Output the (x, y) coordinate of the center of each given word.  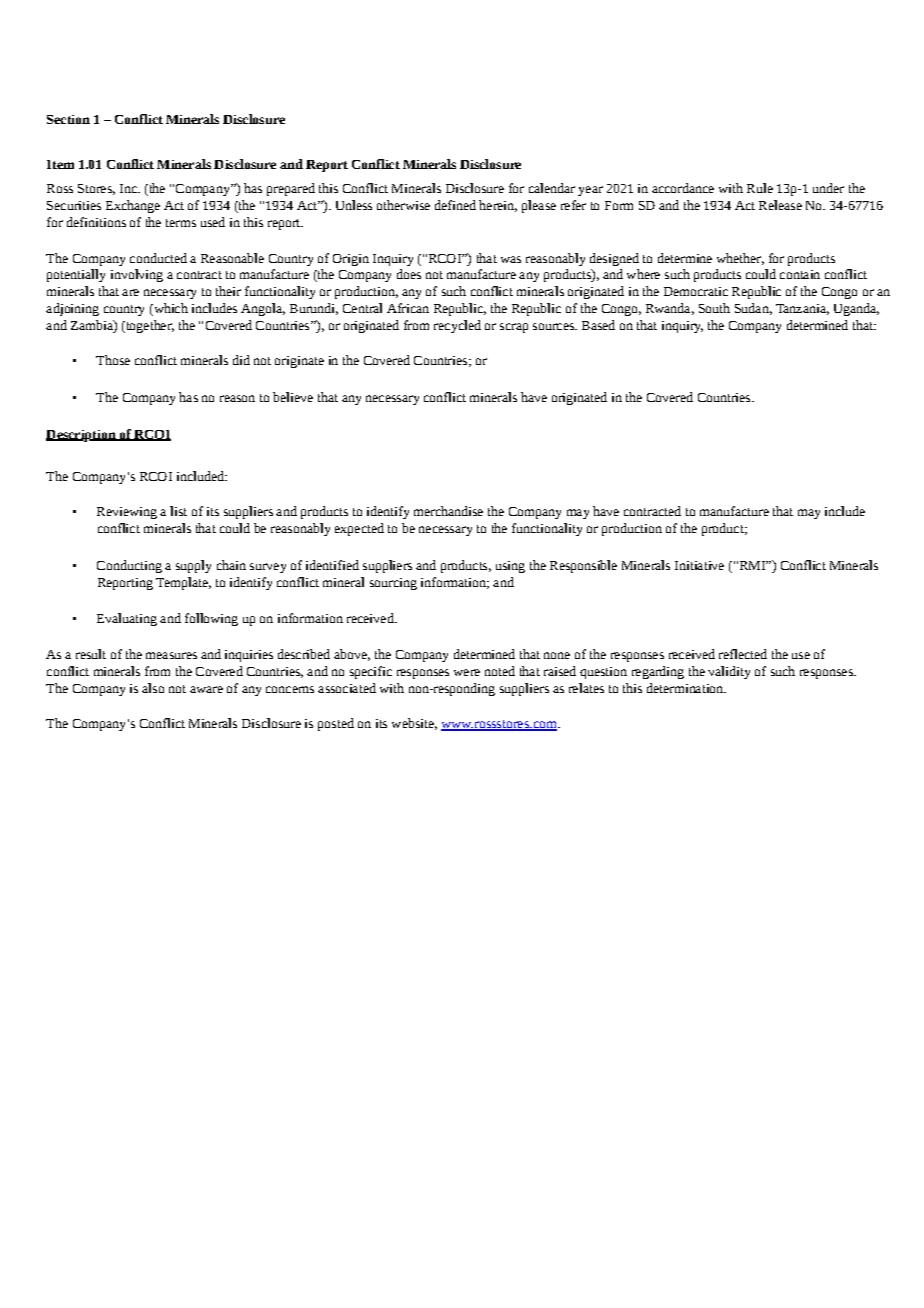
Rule (760, 188)
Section (68, 119)
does (409, 274)
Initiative (699, 565)
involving (137, 275)
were (467, 672)
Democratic (696, 291)
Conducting (129, 566)
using (510, 567)
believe (293, 397)
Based (598, 325)
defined (455, 205)
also (153, 688)
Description (82, 436)
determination (686, 688)
